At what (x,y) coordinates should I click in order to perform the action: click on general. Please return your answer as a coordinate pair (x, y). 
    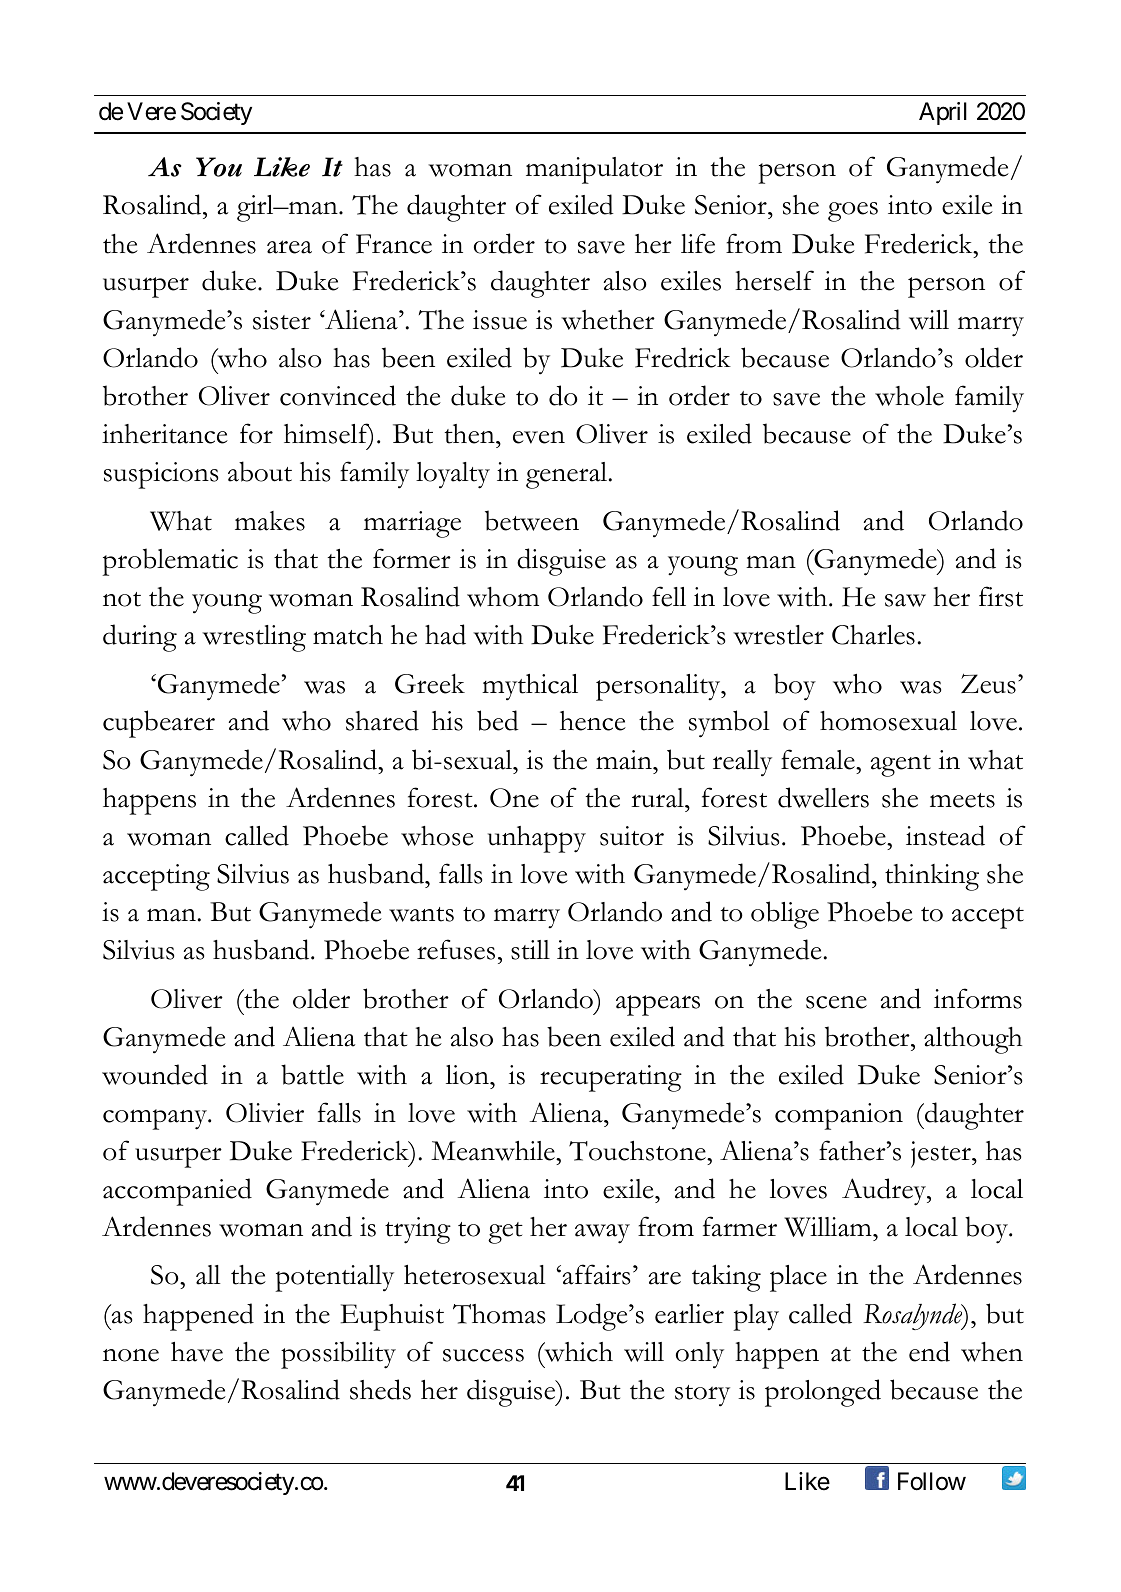
    Looking at the image, I should click on (568, 475).
